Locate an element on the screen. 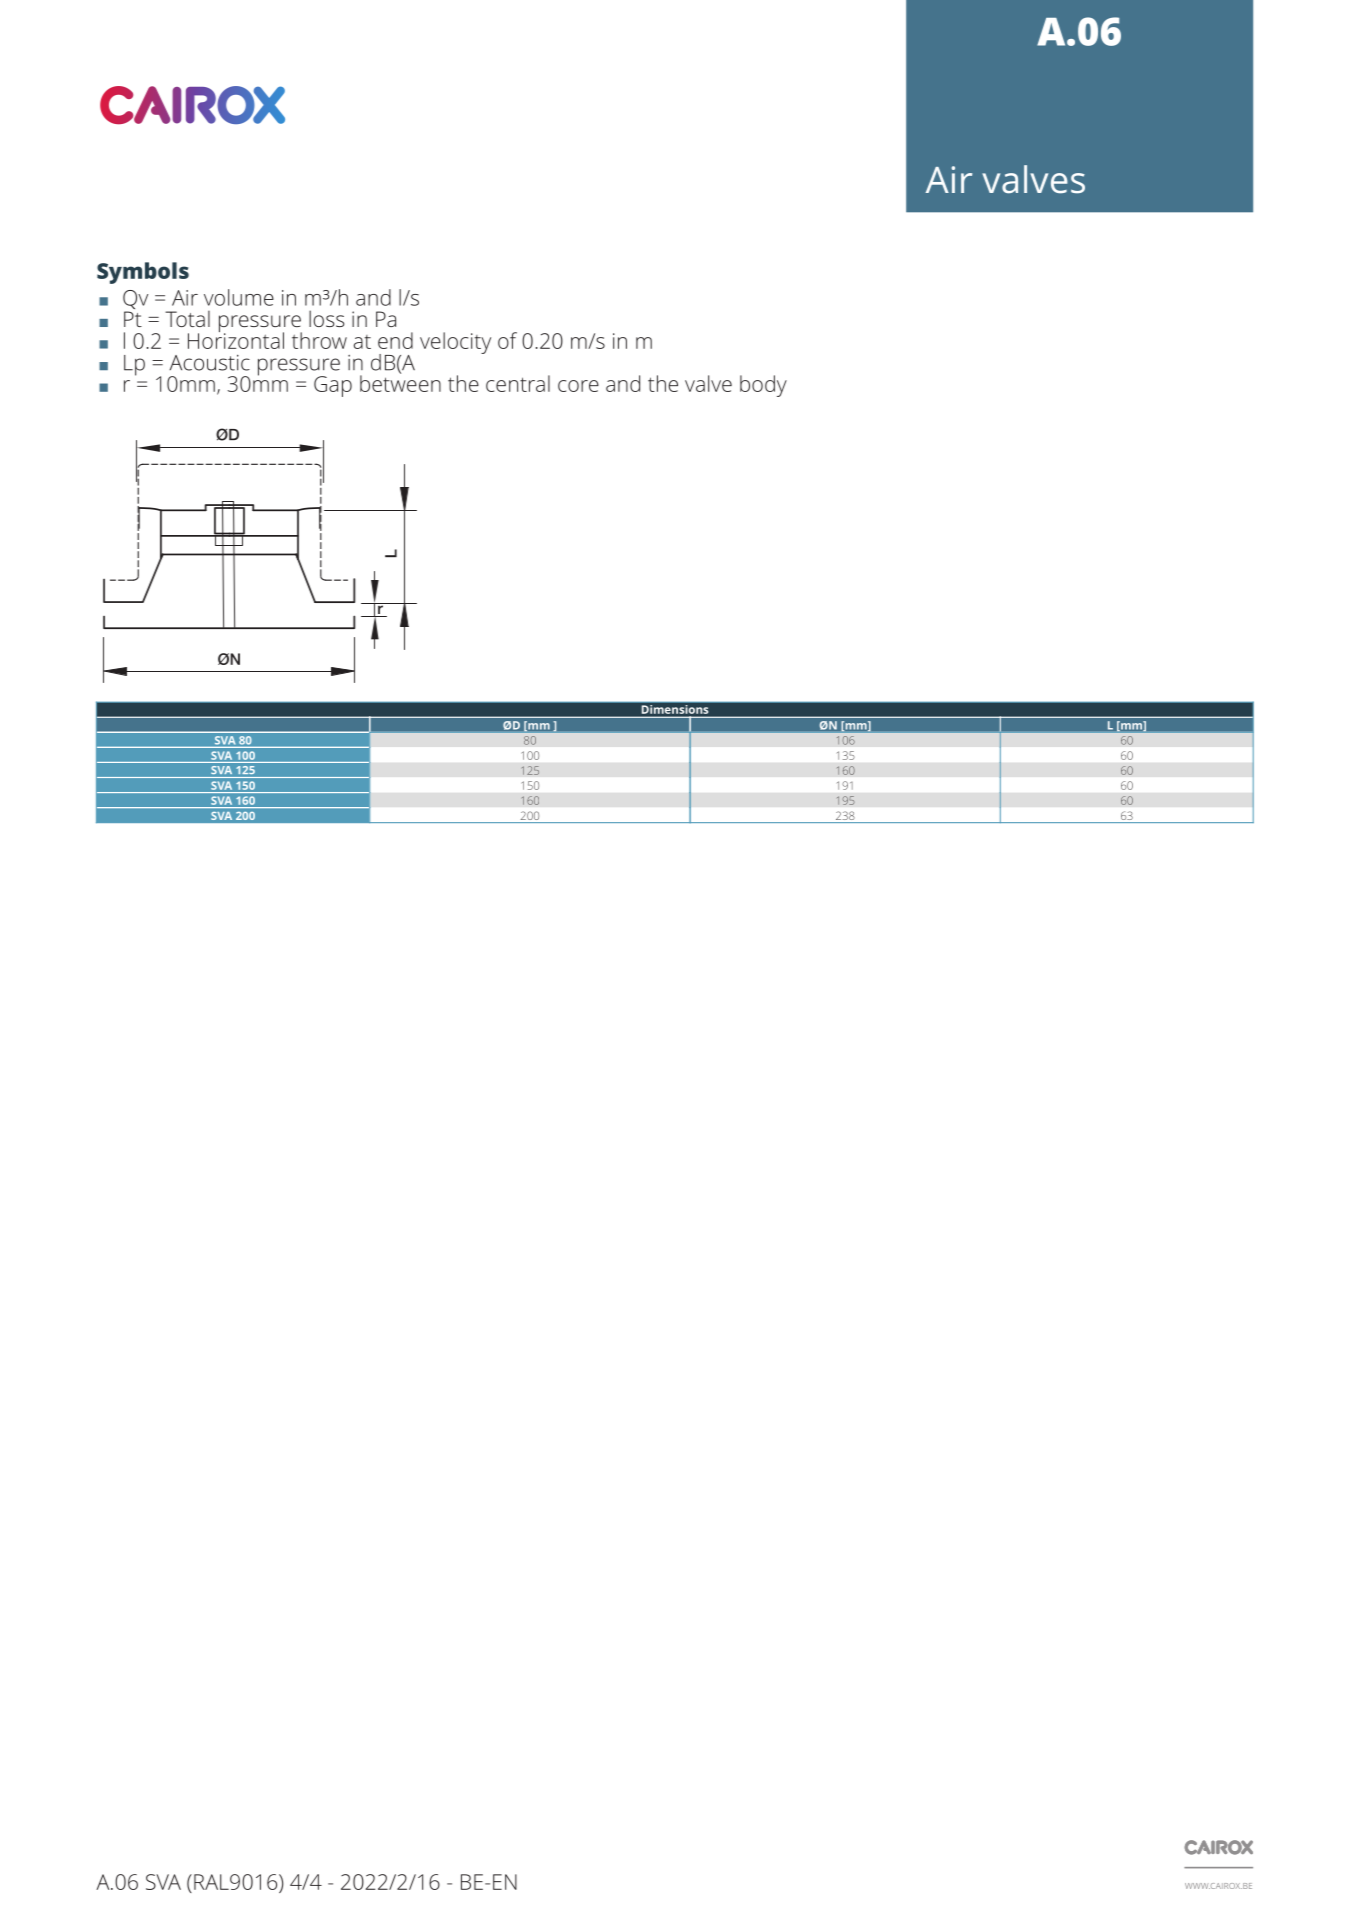 Image resolution: width=1349 pixels, height=1909 pixels. body is located at coordinates (763, 386).
